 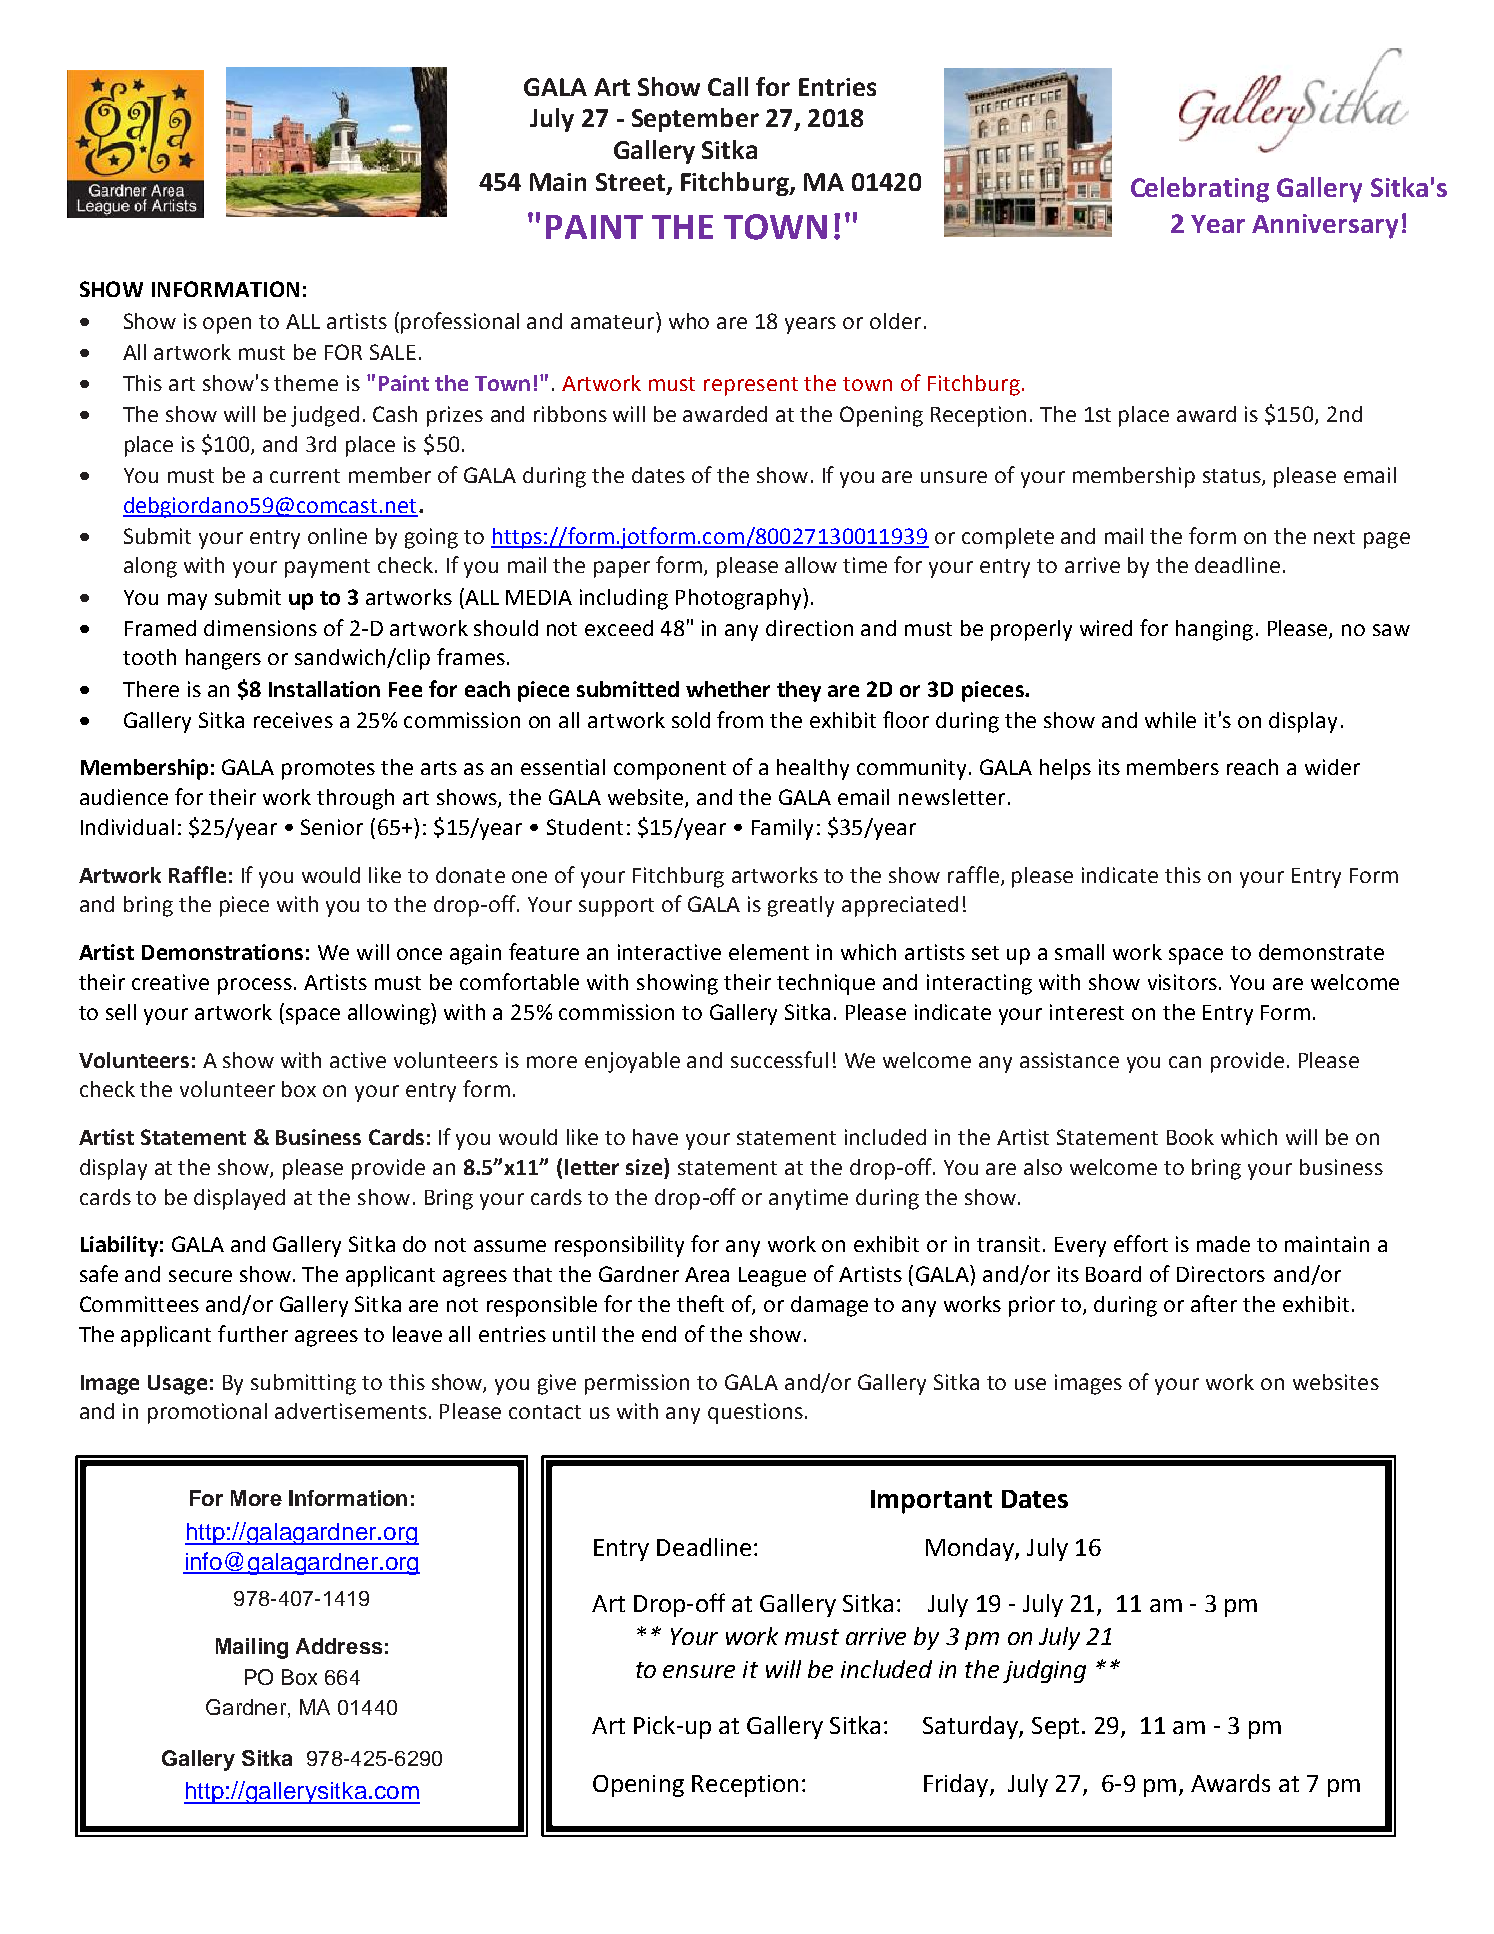 I want to click on professional, so click(x=460, y=323).
